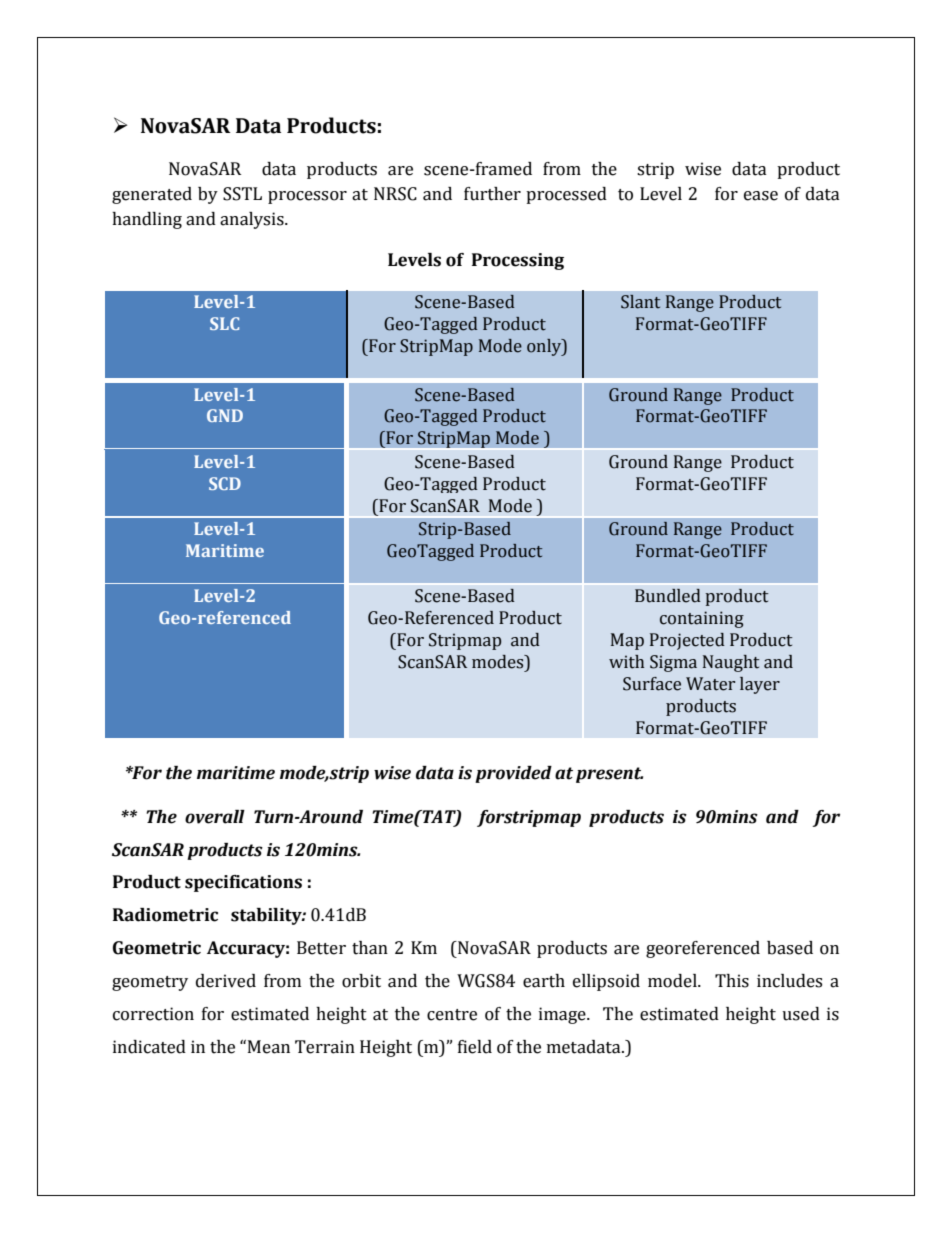 The width and height of the screenshot is (952, 1233). I want to click on ease, so click(761, 196).
